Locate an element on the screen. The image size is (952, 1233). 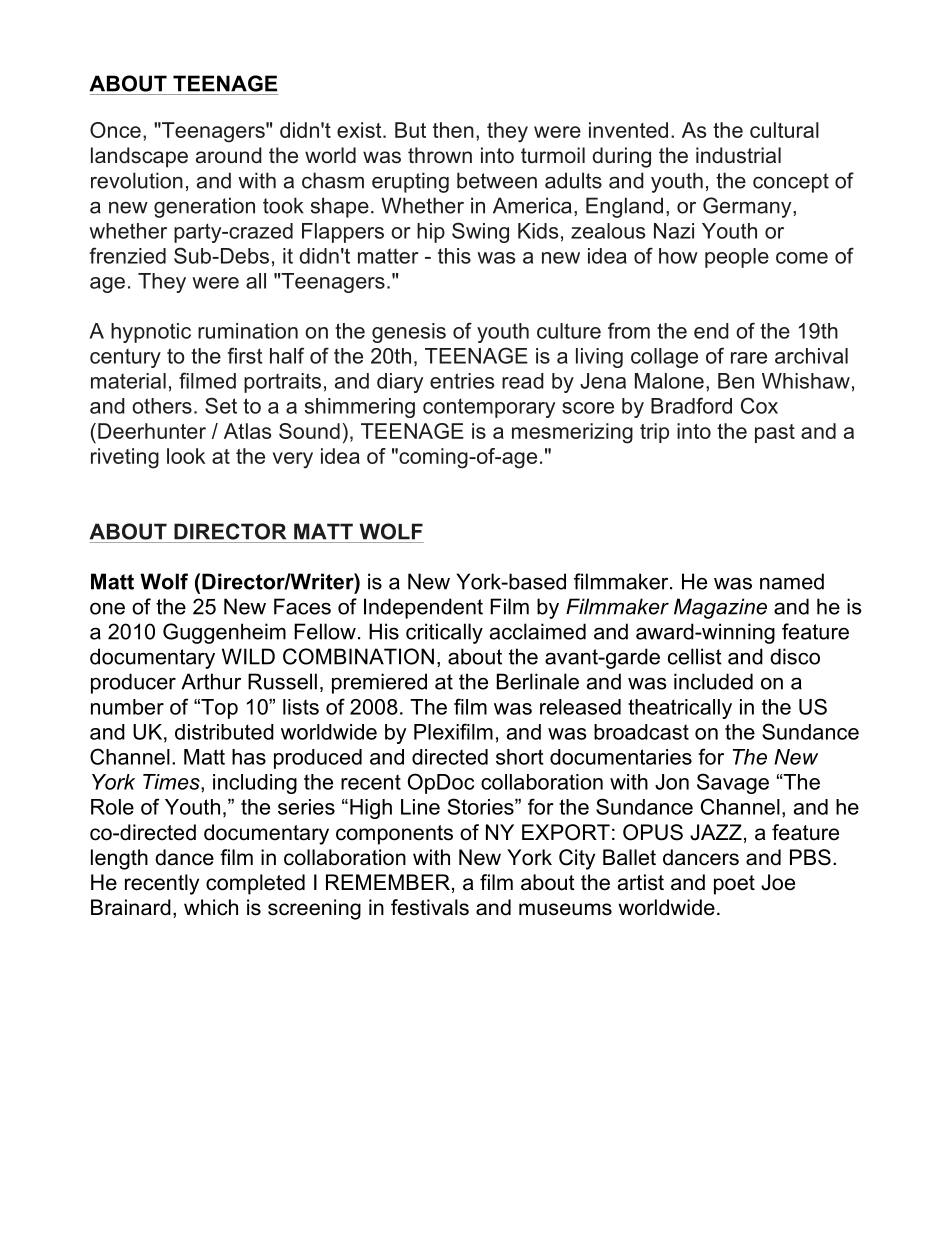
thrown is located at coordinates (440, 155).
